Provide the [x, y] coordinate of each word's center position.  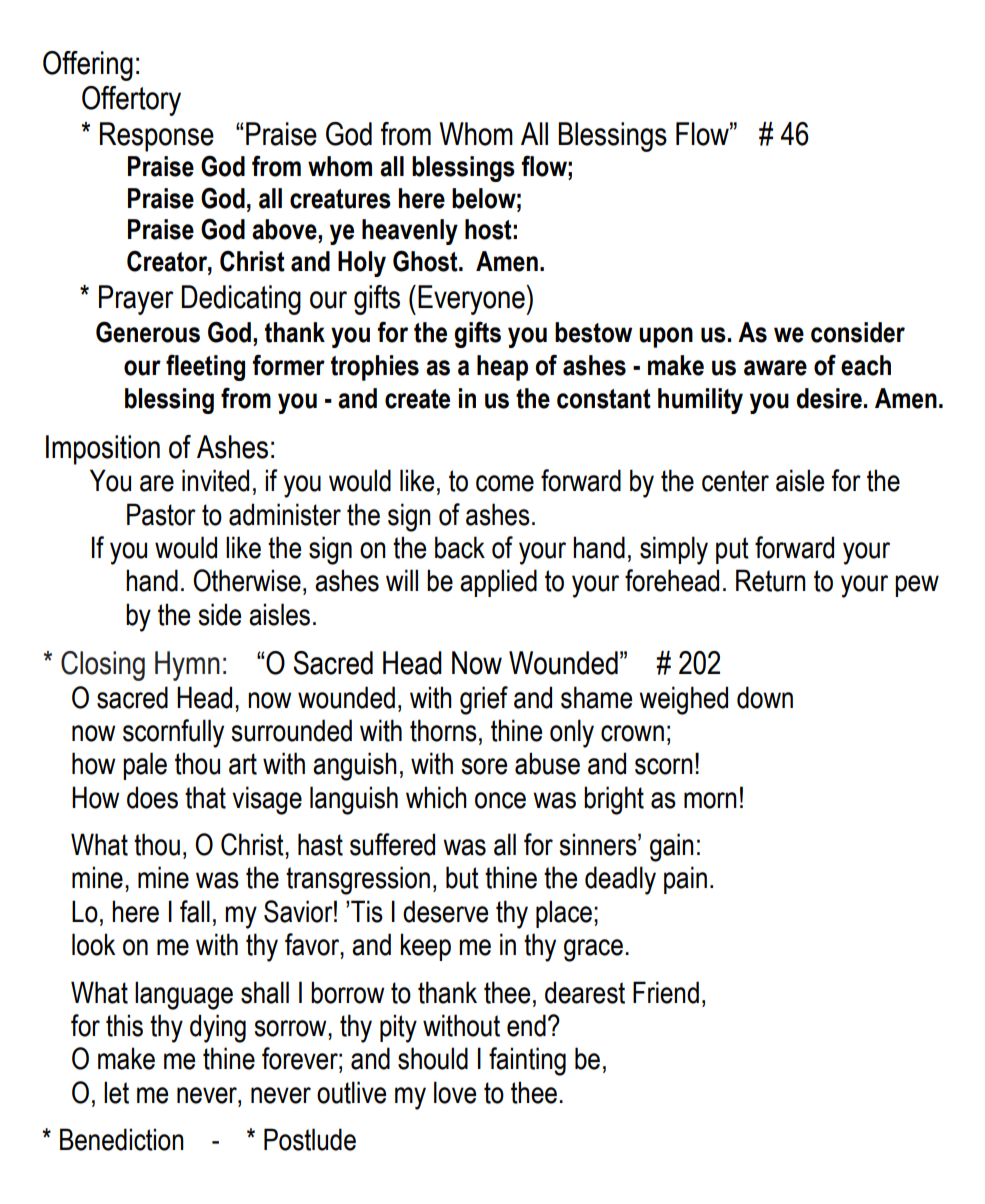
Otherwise [247, 580]
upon [666, 337]
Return [771, 580]
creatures [340, 199]
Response [157, 137]
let [116, 1092]
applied [498, 583]
